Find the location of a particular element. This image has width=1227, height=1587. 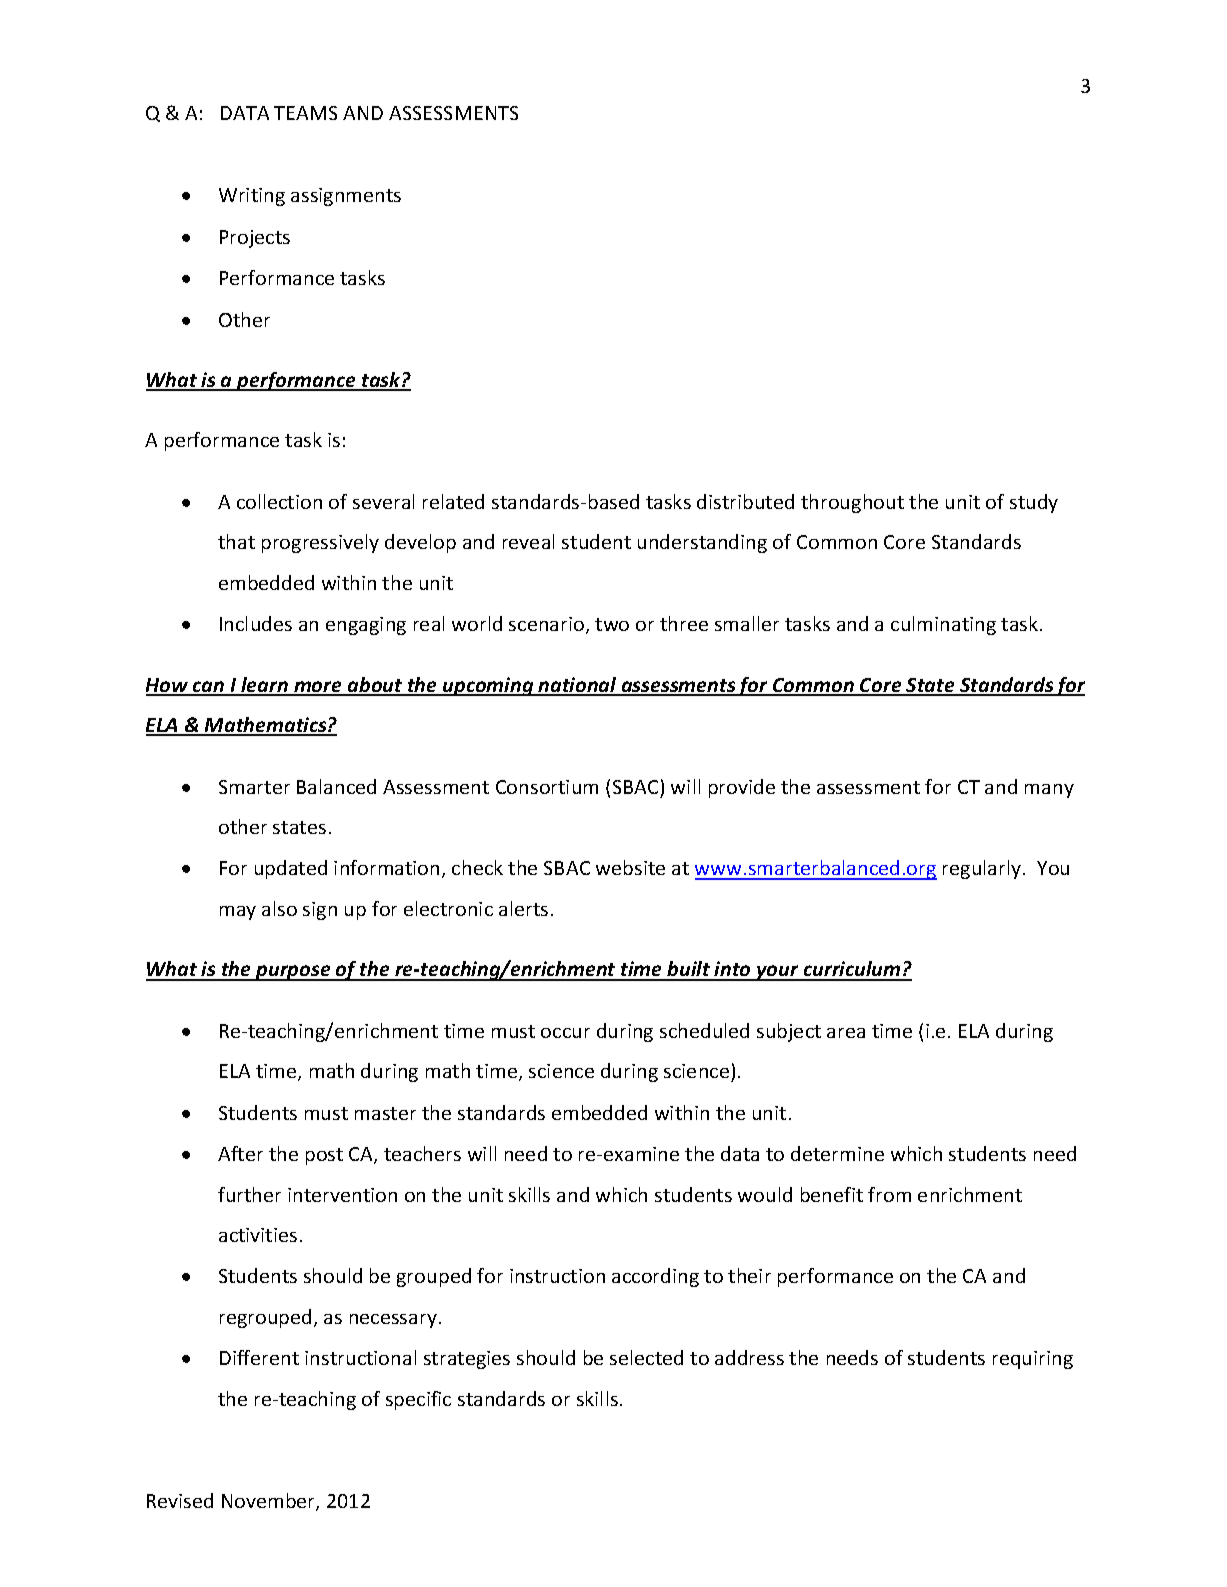

collection is located at coordinates (279, 501).
